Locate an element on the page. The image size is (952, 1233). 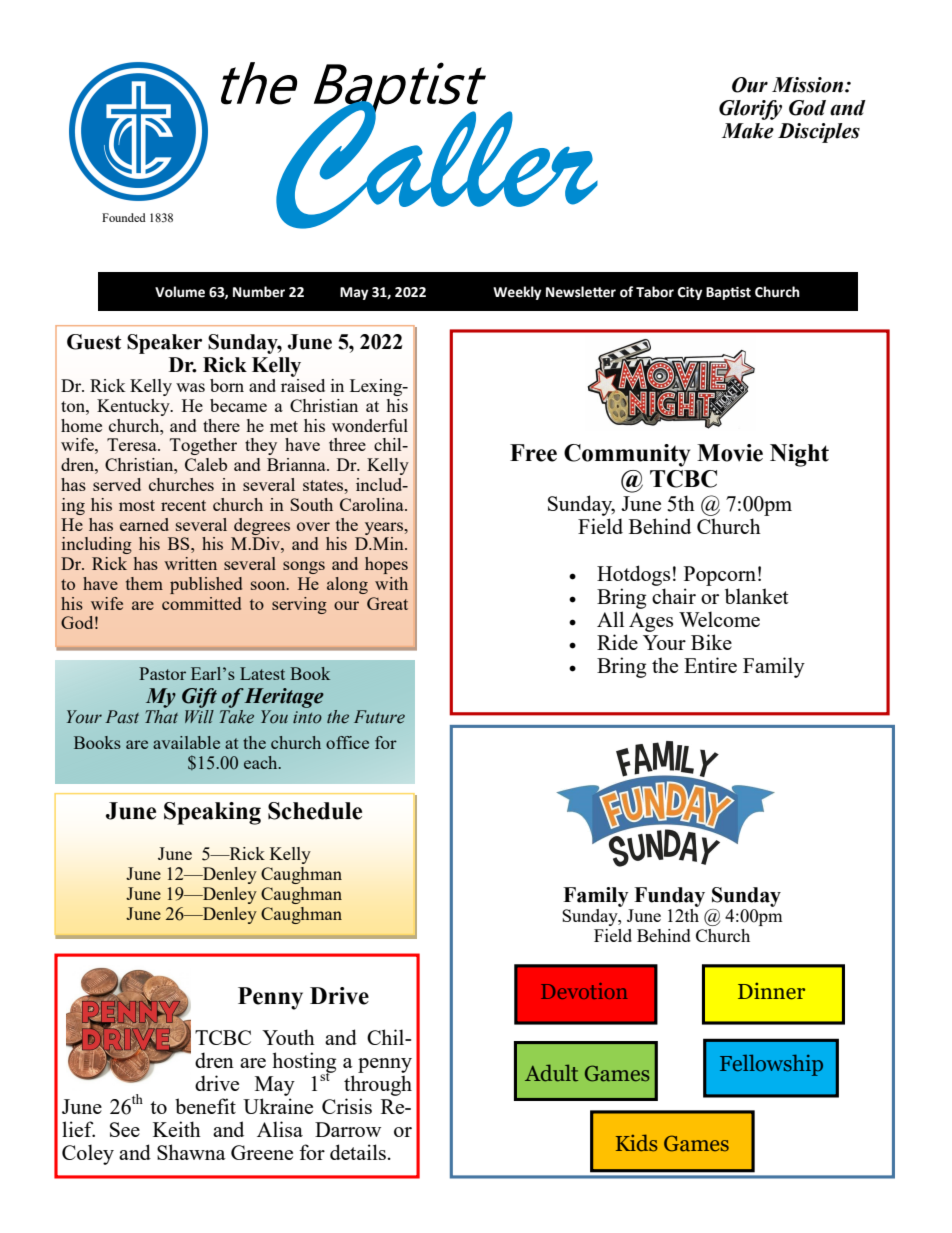
Great is located at coordinates (387, 603).
